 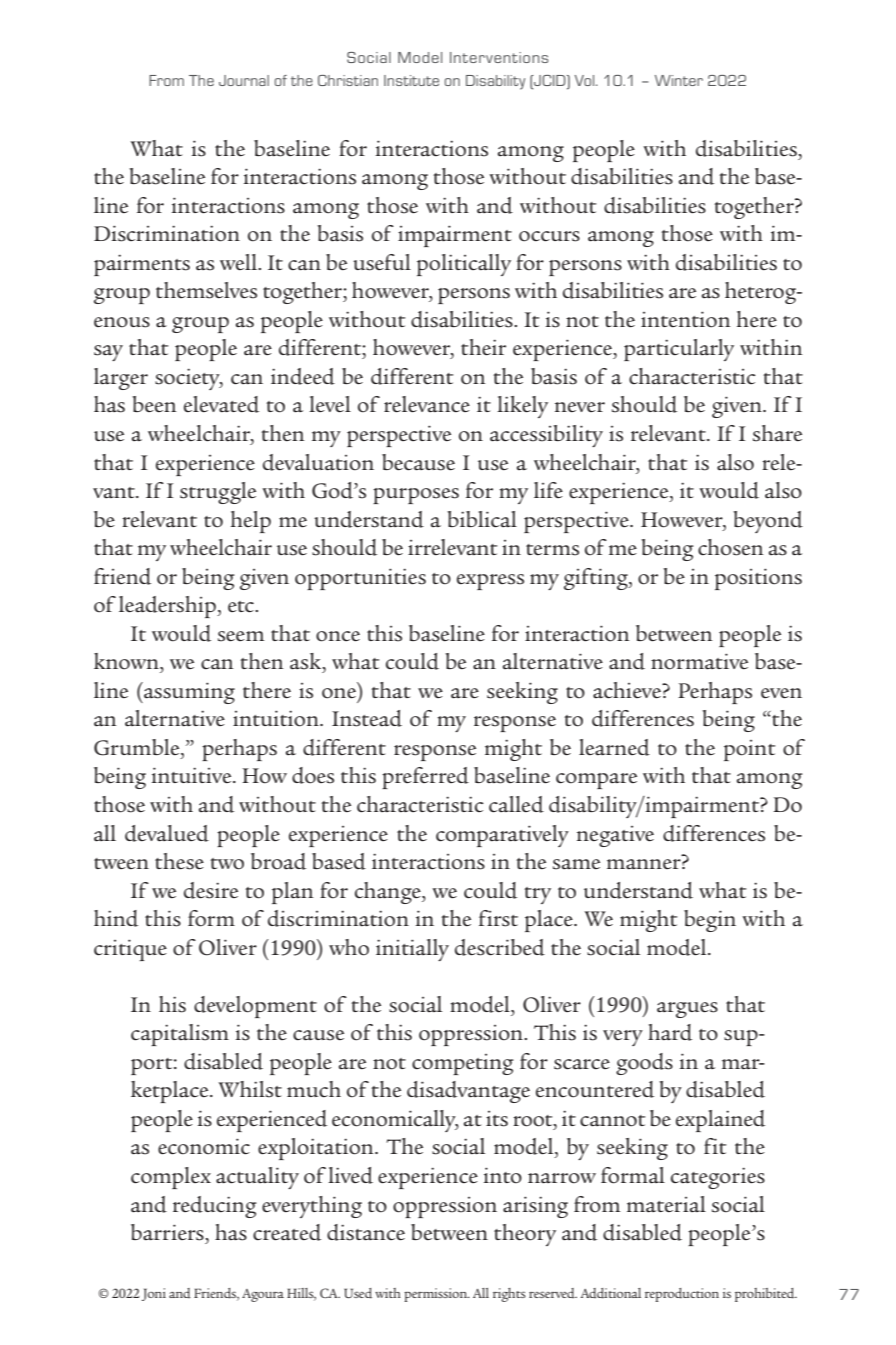 What do you see at coordinates (679, 80) in the image?
I see `Winter` at bounding box center [679, 80].
